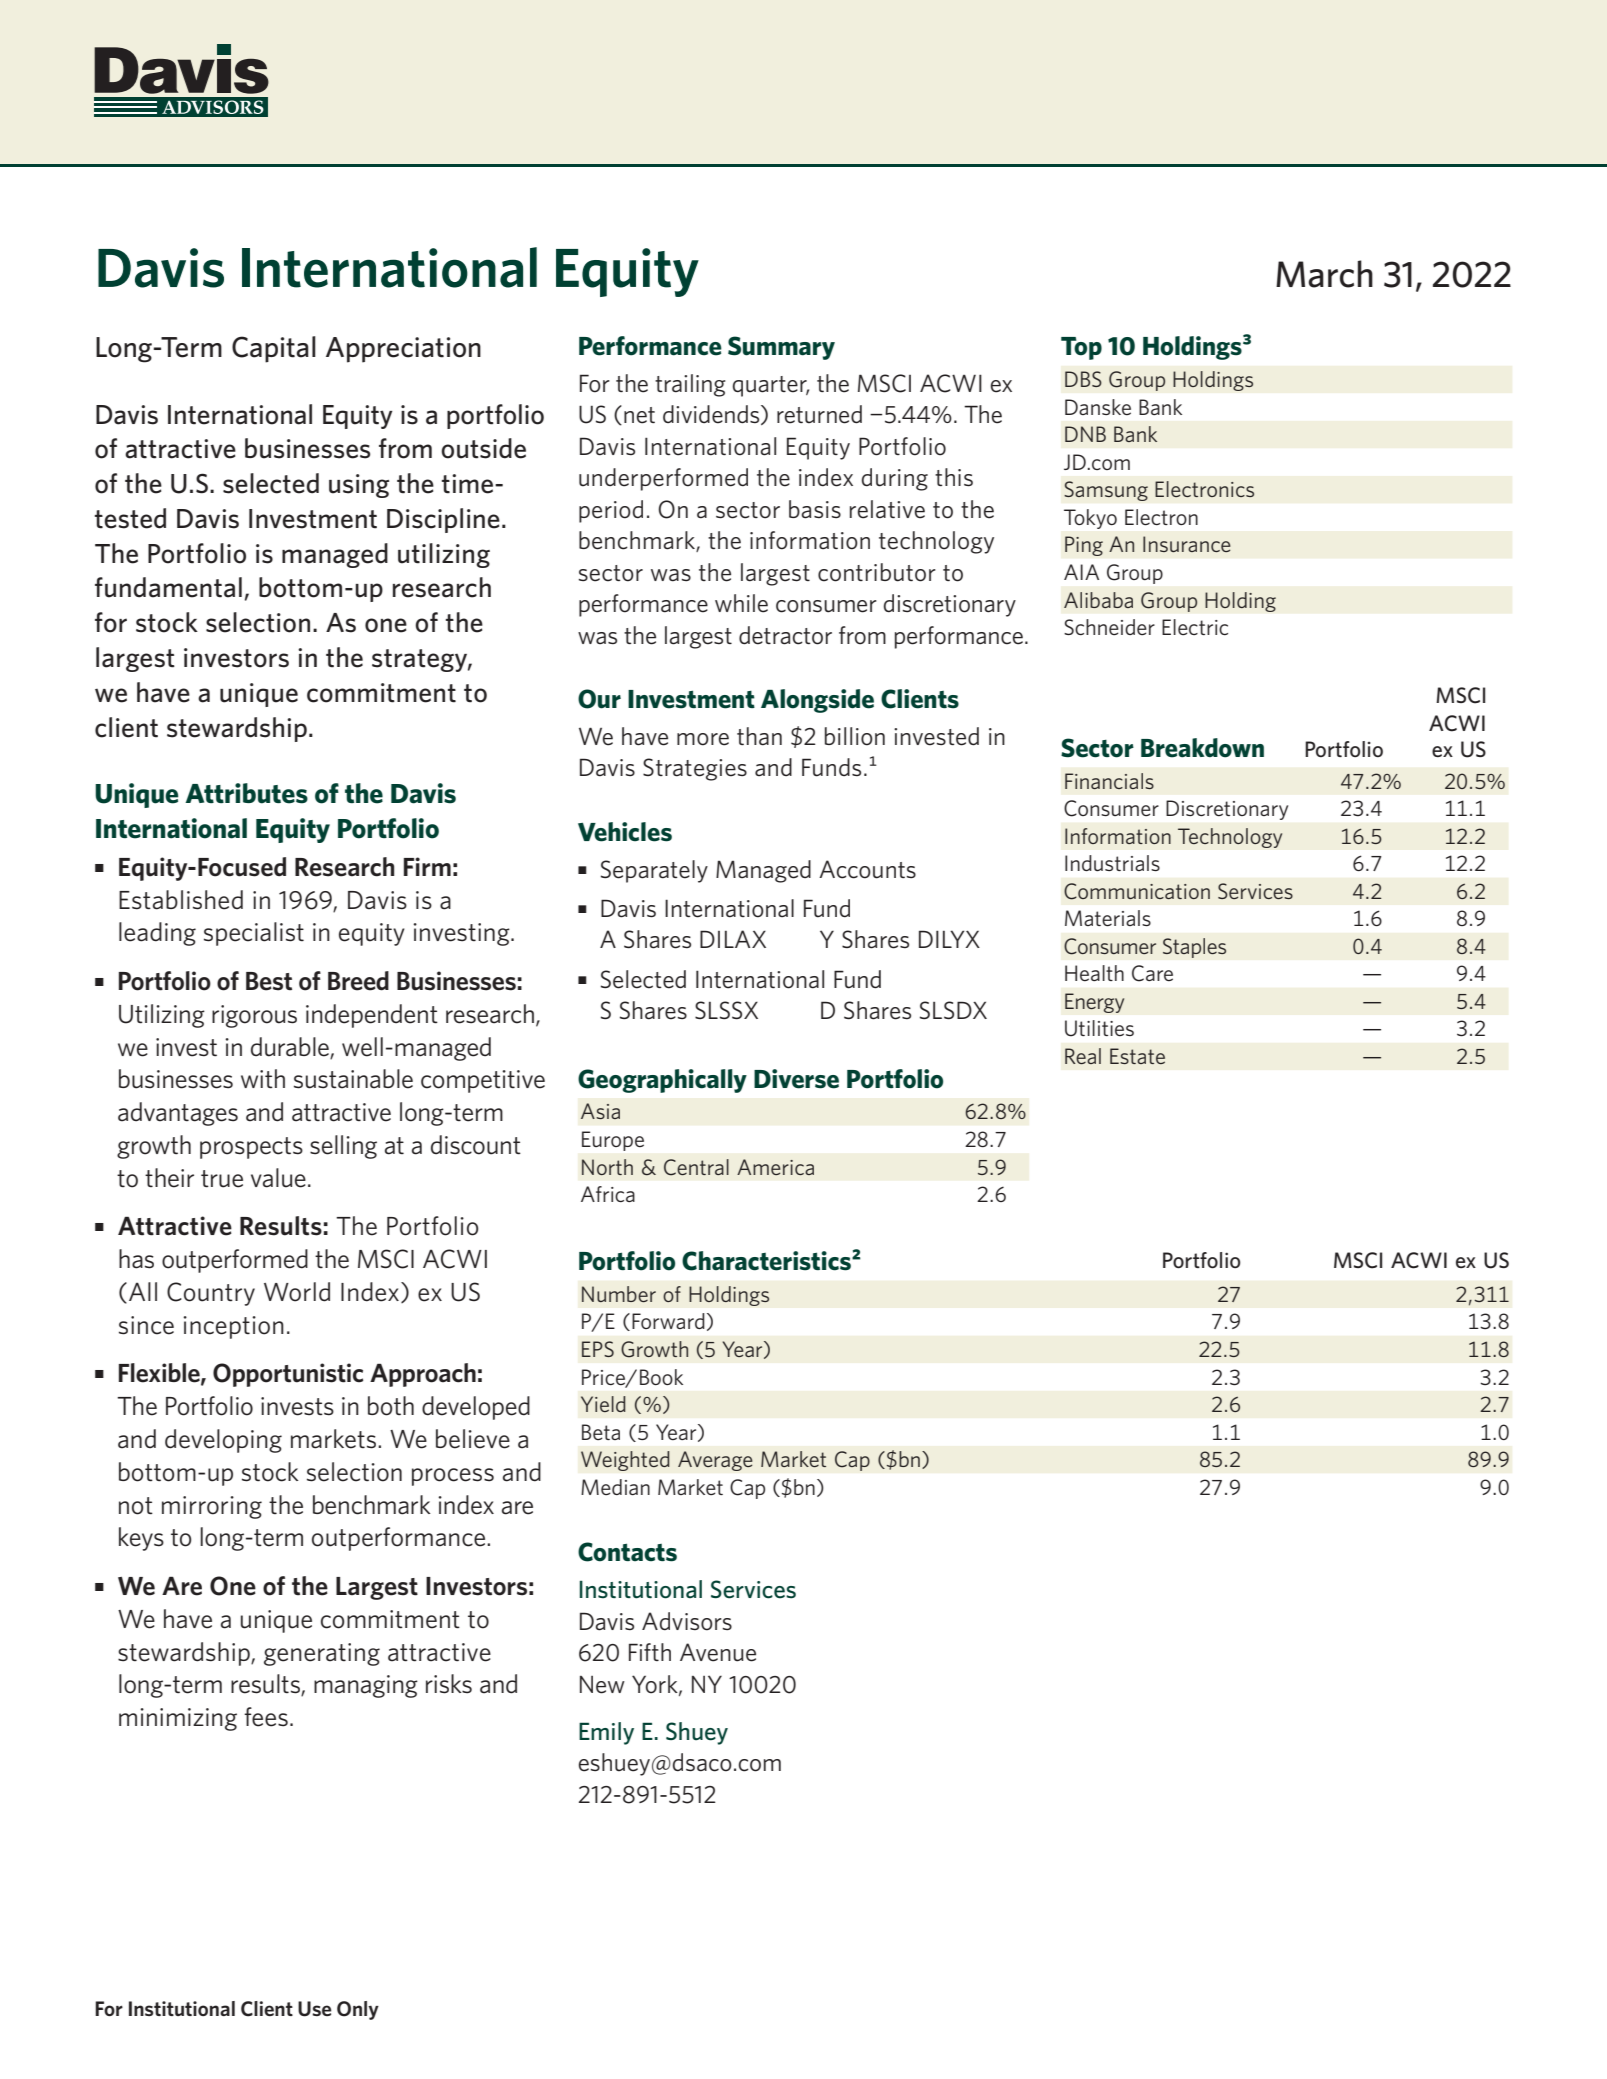 The image size is (1607, 2079). What do you see at coordinates (1137, 1056) in the image?
I see `Estate` at bounding box center [1137, 1056].
